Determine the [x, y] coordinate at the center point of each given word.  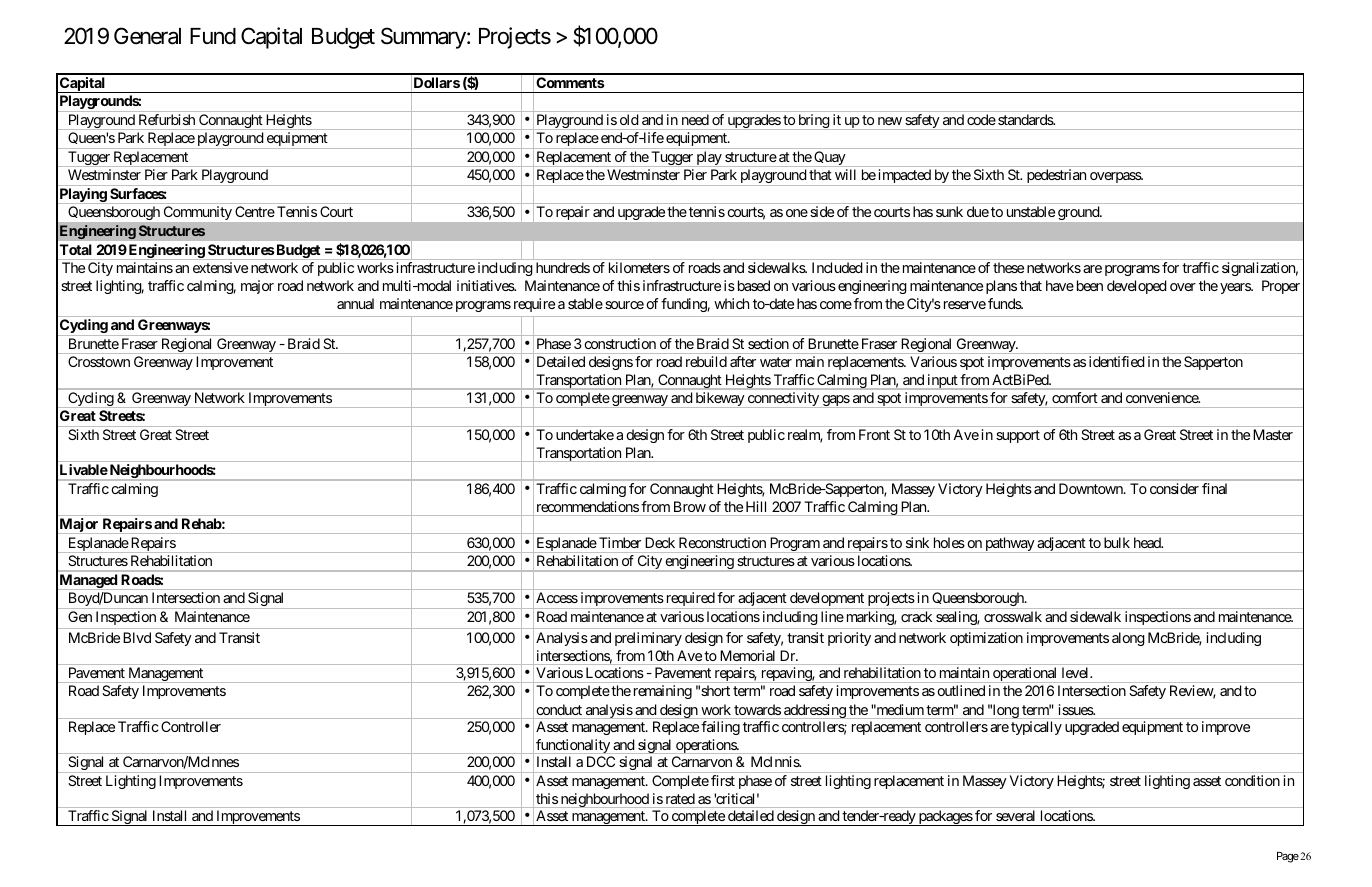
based [754, 285]
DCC [601, 761]
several [1015, 815]
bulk [1117, 542]
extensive [220, 267]
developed [1137, 287]
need [695, 119]
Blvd [137, 637]
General [147, 36]
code [981, 119]
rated [680, 798]
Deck [660, 542]
